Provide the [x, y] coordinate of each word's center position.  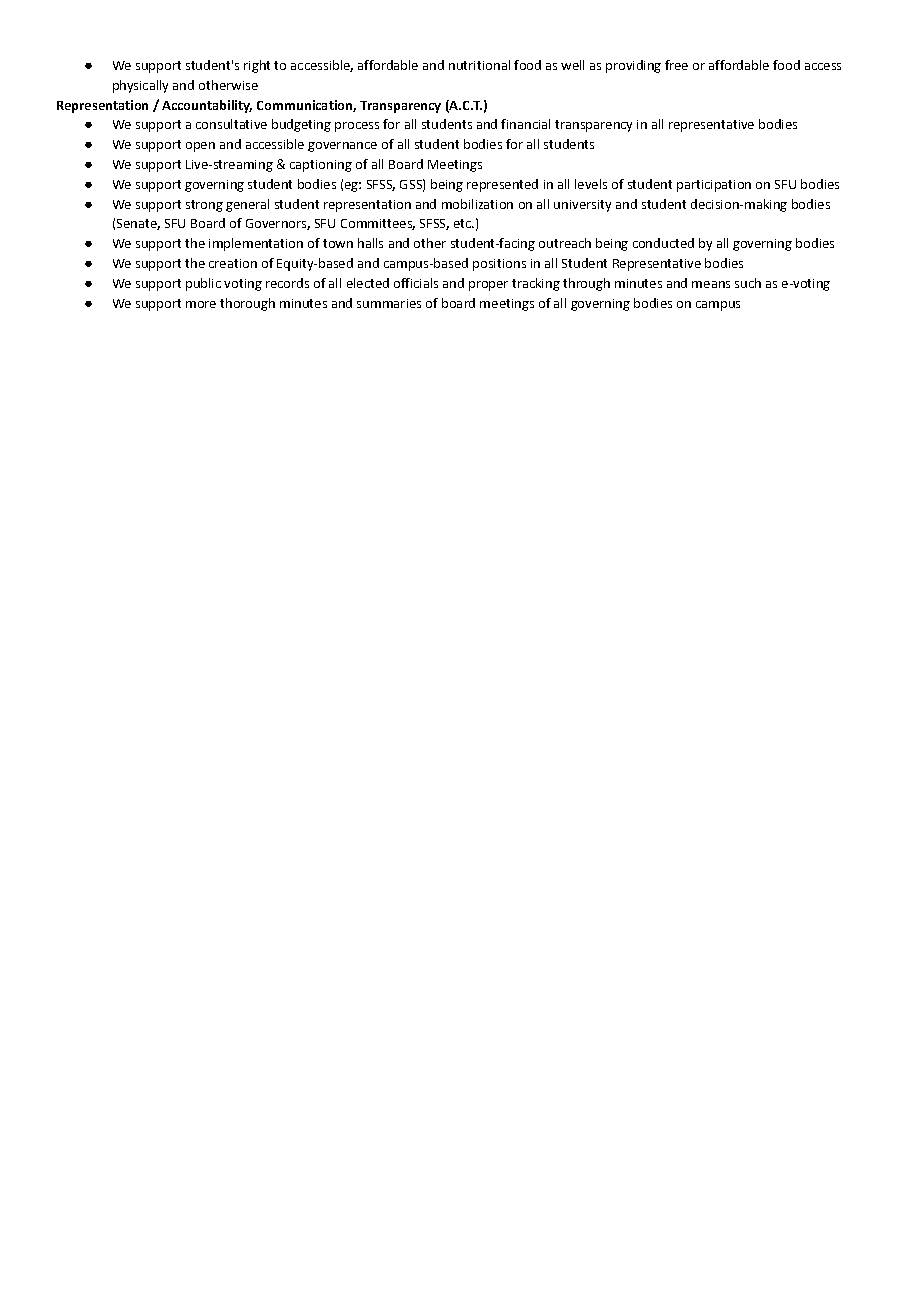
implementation [256, 244]
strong [204, 206]
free [676, 65]
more [201, 304]
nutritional [479, 65]
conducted [663, 243]
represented [502, 185]
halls [370, 243]
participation [714, 186]
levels [591, 184]
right [257, 66]
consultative [231, 124]
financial [525, 124]
